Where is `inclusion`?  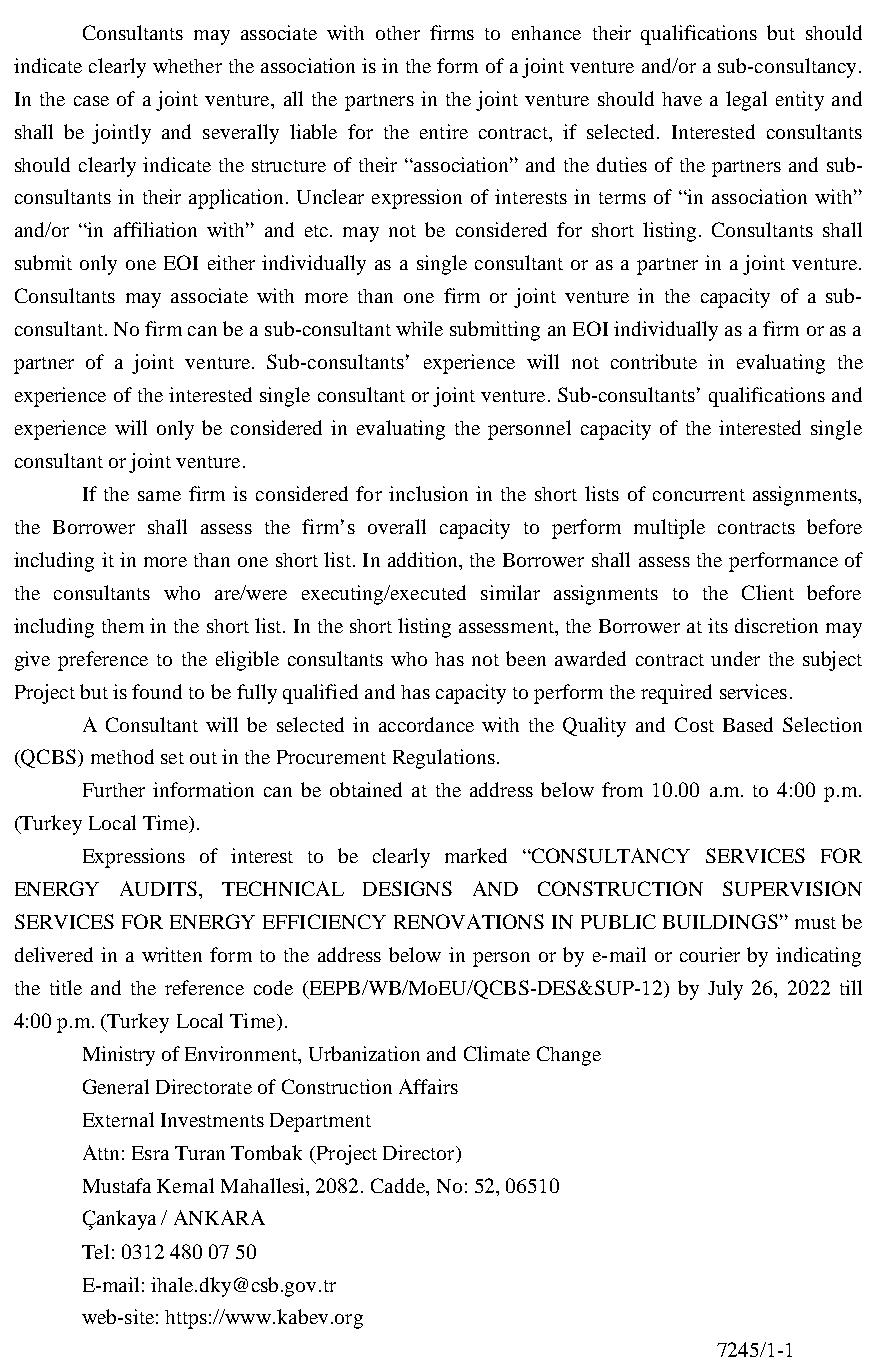 inclusion is located at coordinates (428, 493).
